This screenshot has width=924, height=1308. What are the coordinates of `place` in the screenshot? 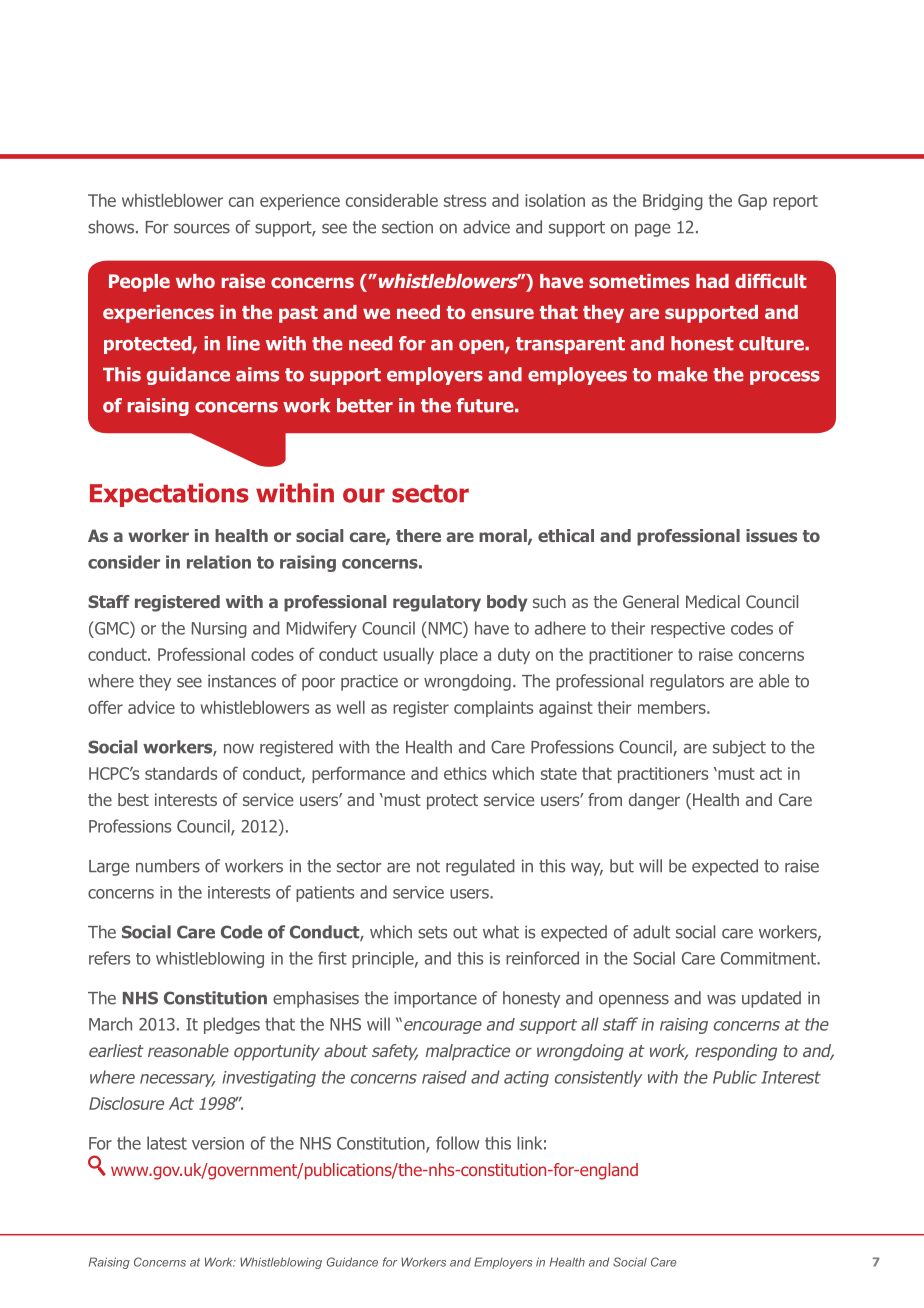 It's located at (459, 656).
